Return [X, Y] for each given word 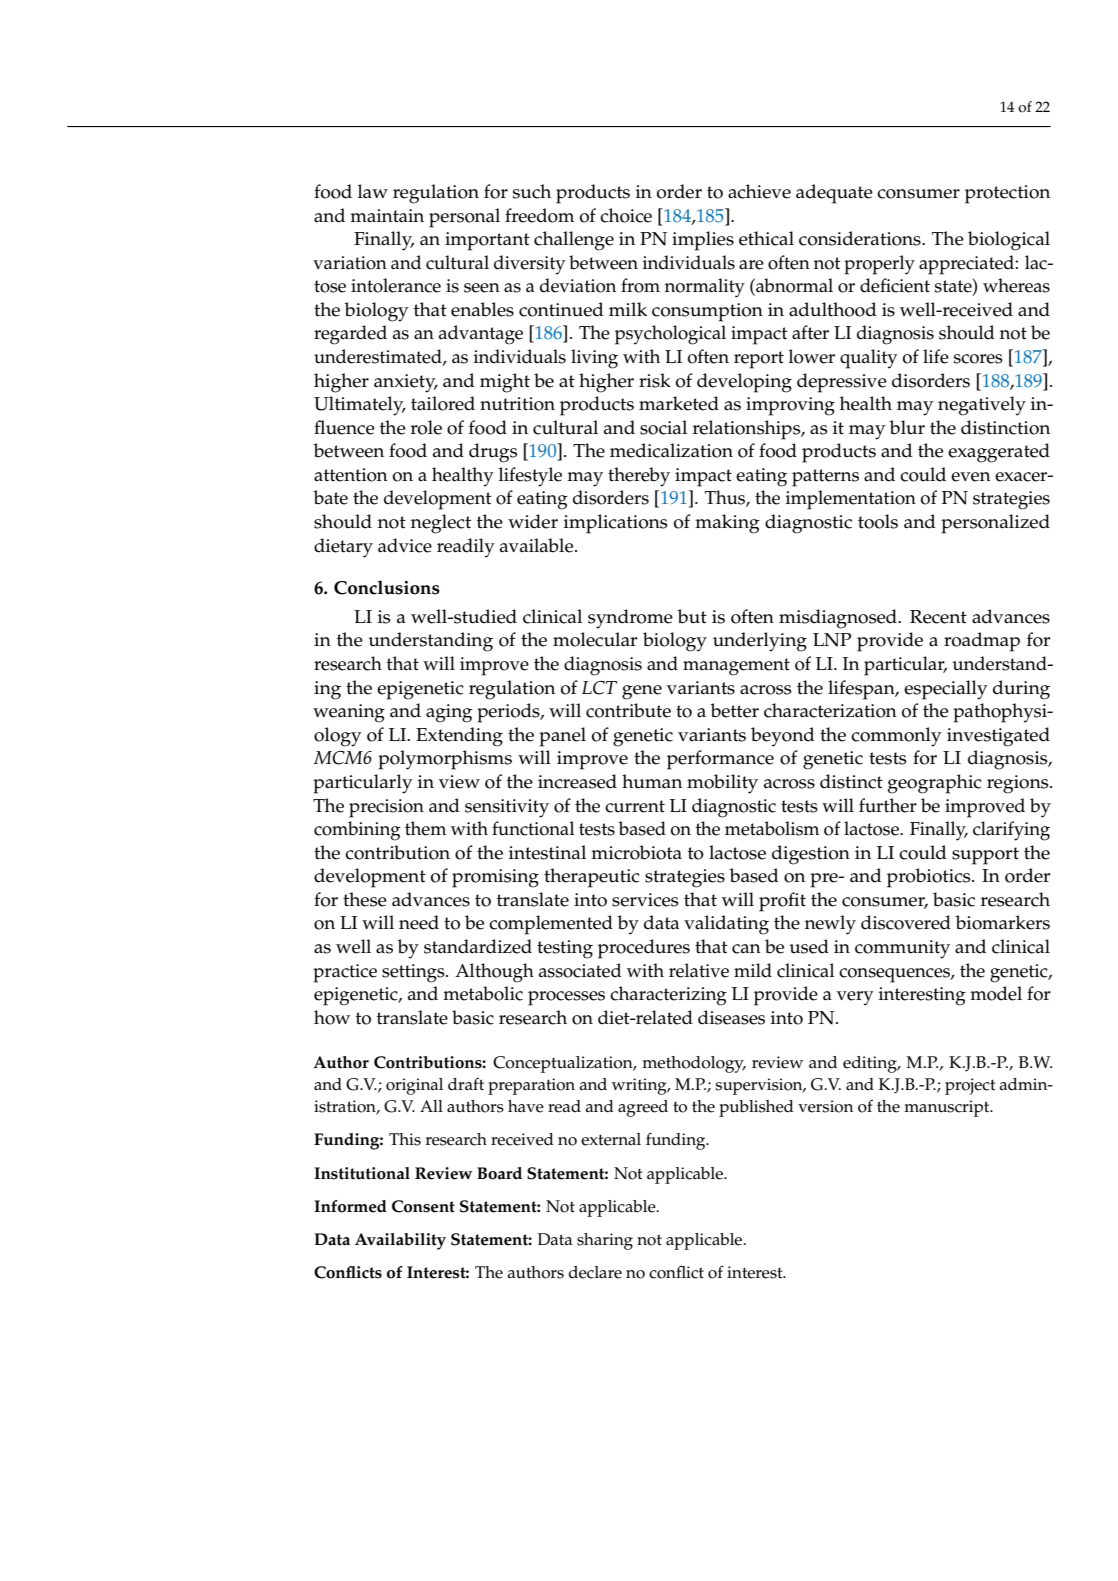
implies [703, 241]
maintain [387, 216]
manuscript [948, 1108]
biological [1009, 241]
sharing [605, 1241]
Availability [400, 1241]
